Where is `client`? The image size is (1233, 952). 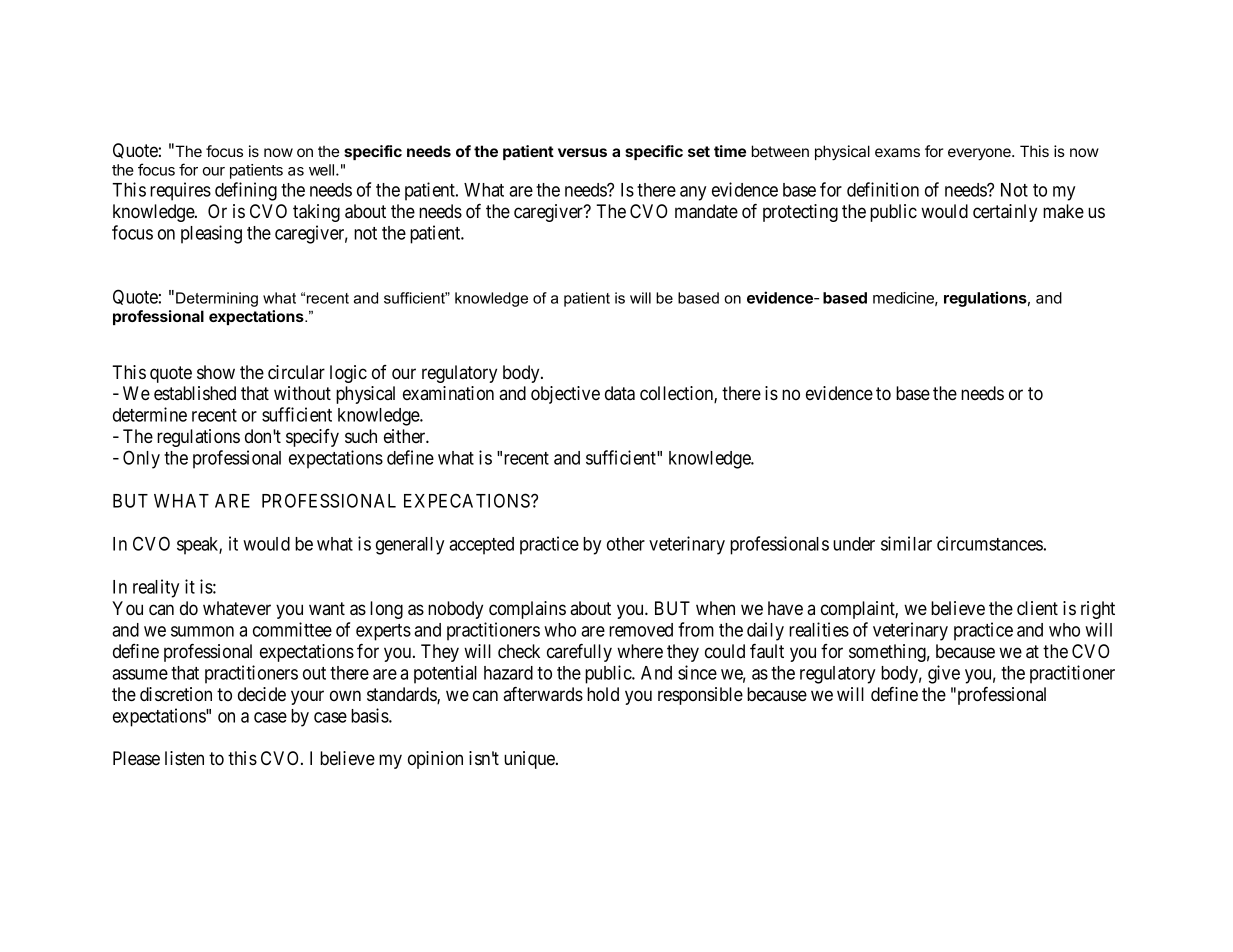
client is located at coordinates (1037, 608).
